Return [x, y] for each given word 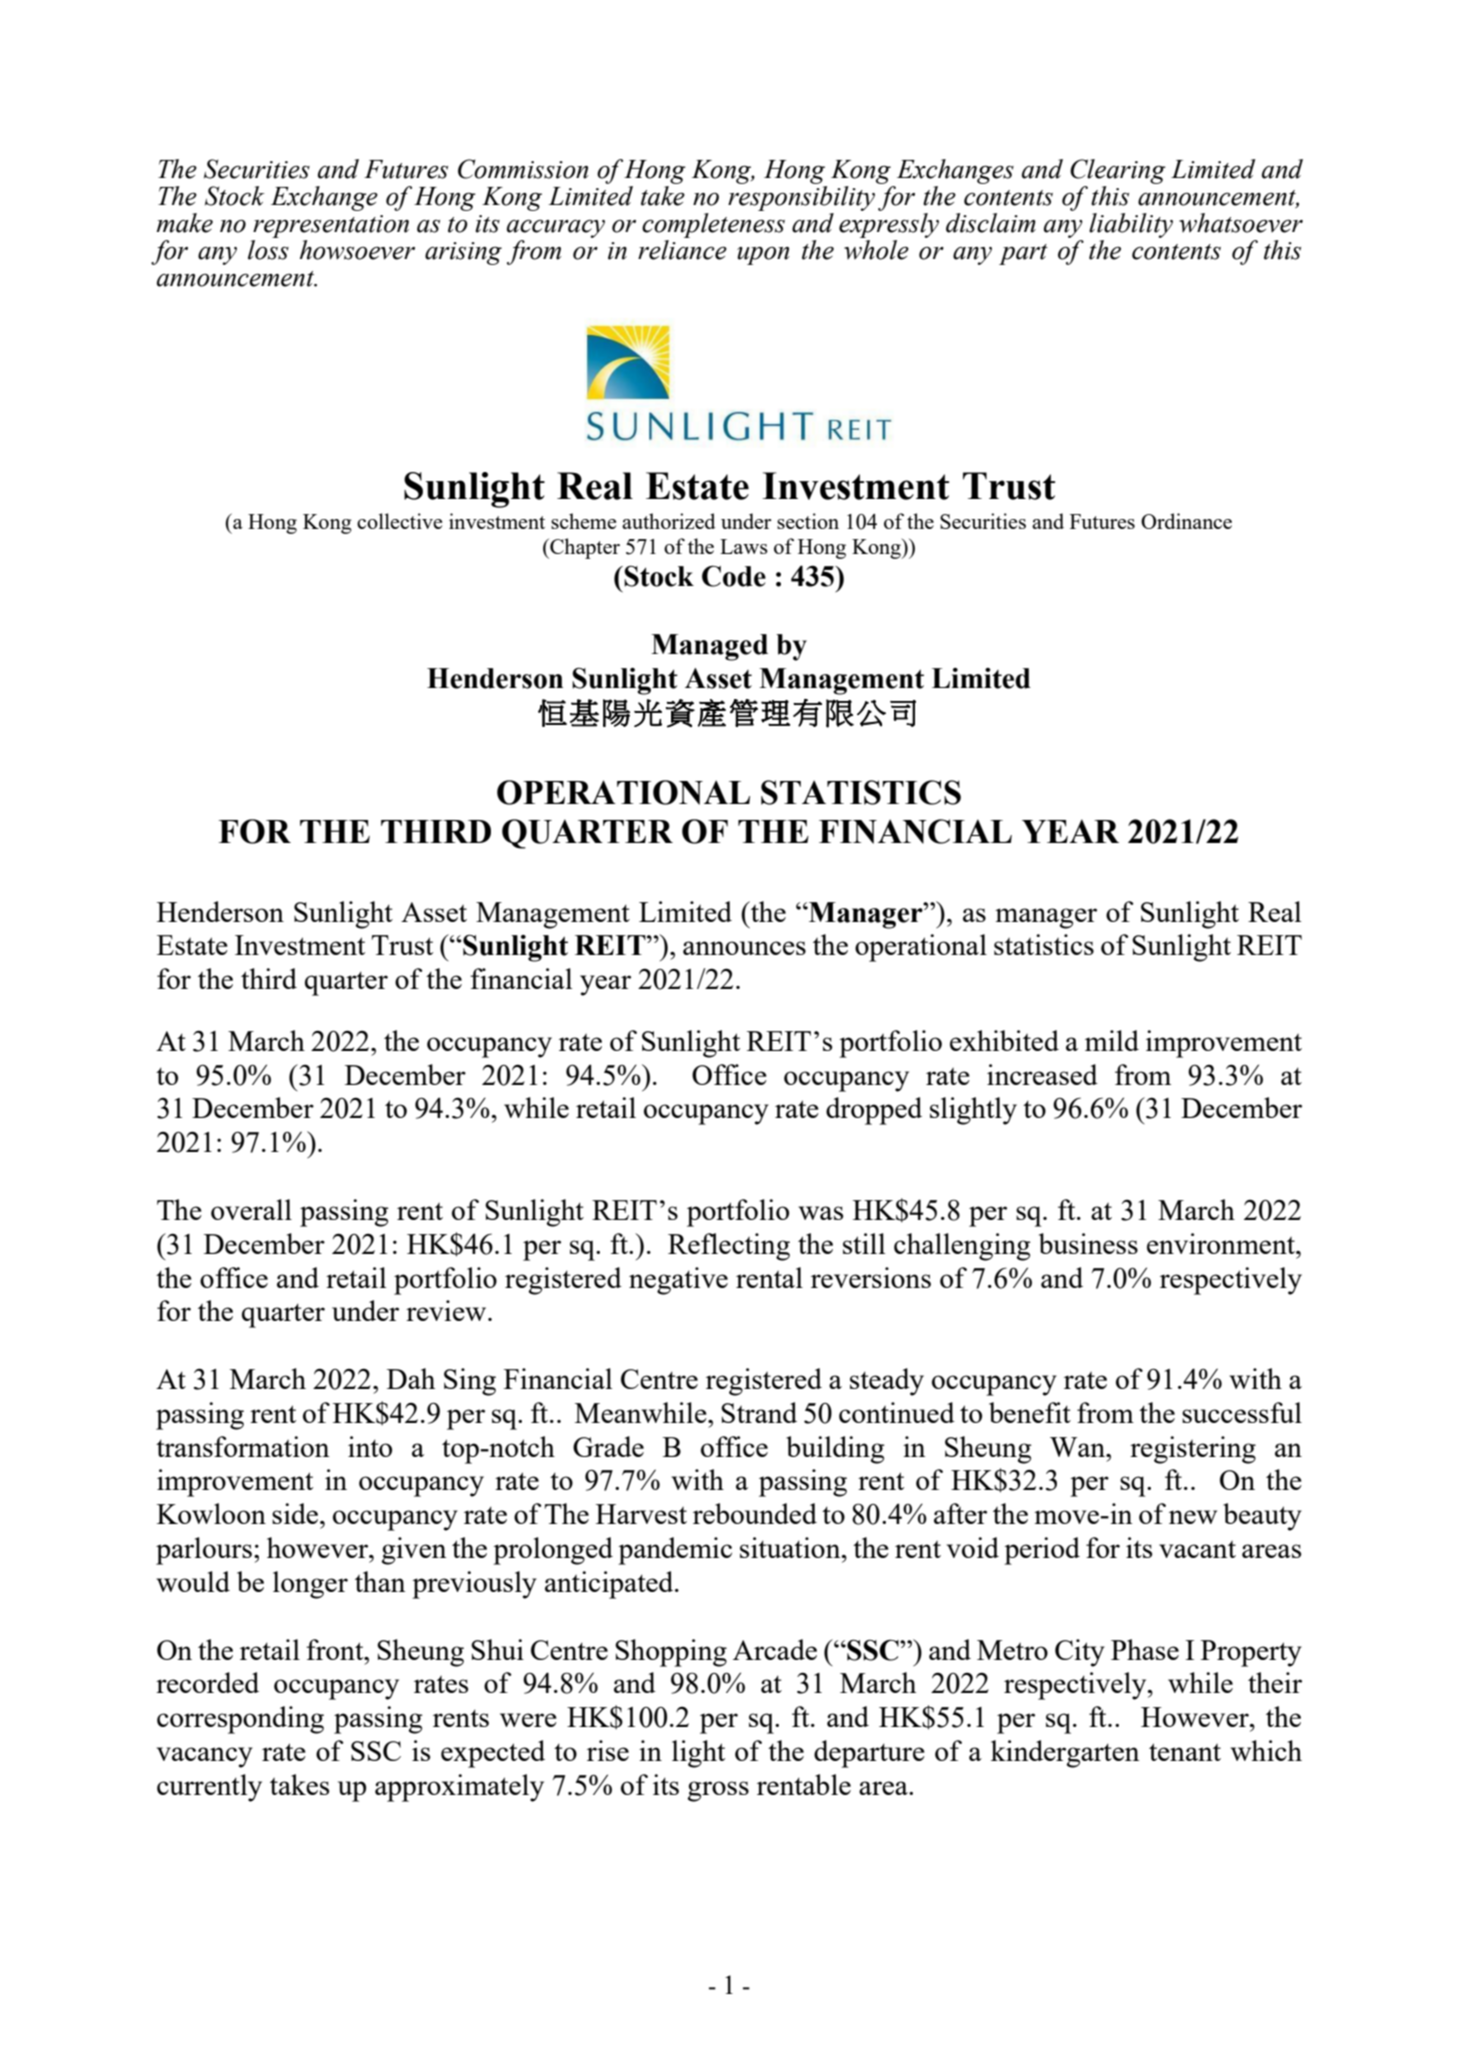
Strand [759, 1412]
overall [251, 1209]
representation [331, 226]
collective [399, 521]
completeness [713, 225]
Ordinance [1186, 521]
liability [1131, 225]
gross [718, 1791]
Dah [411, 1378]
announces [744, 948]
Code [734, 576]
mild [1112, 1040]
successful [1242, 1412]
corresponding [240, 1720]
